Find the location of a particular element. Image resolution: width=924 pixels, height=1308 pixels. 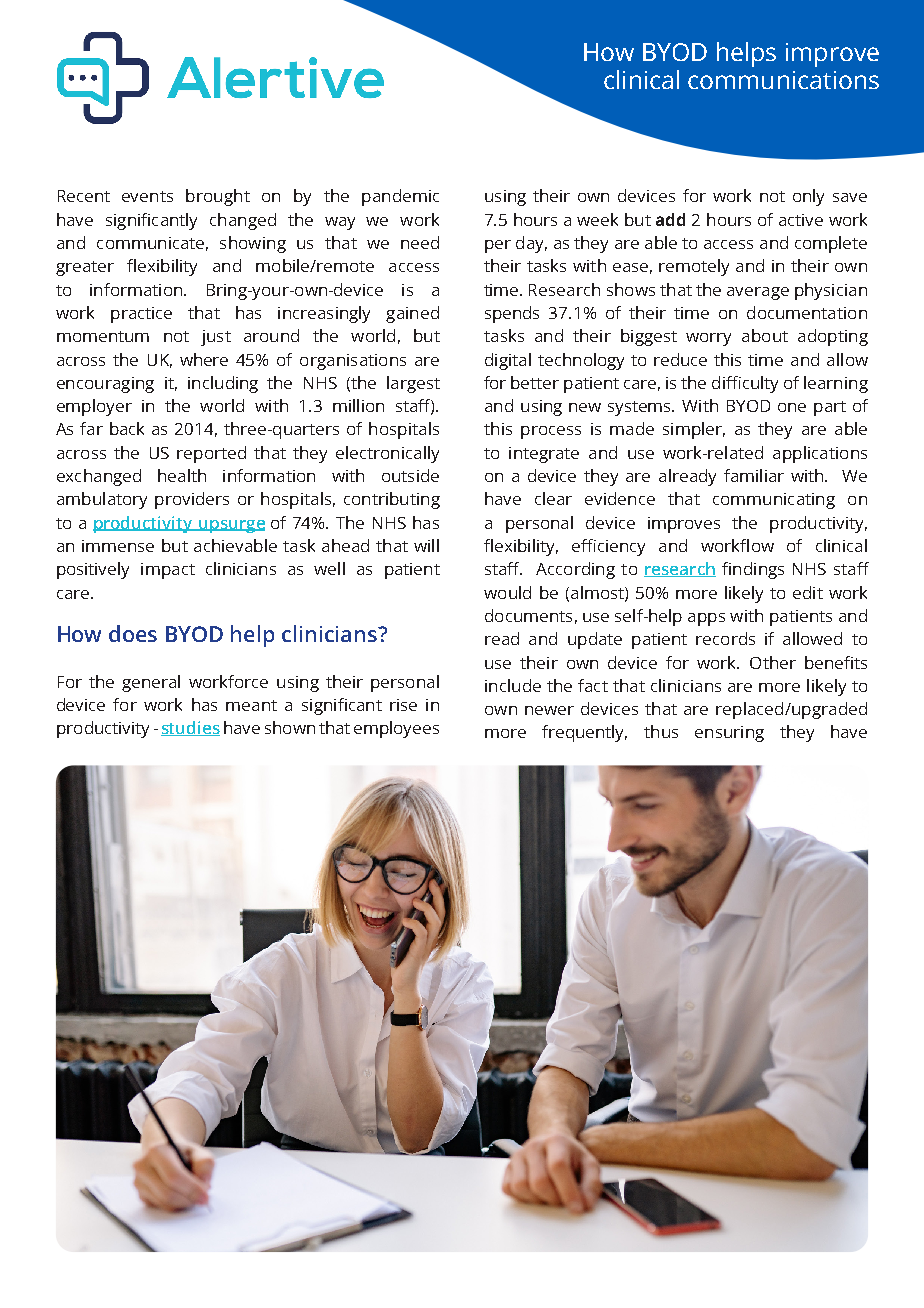

events is located at coordinates (147, 196).
